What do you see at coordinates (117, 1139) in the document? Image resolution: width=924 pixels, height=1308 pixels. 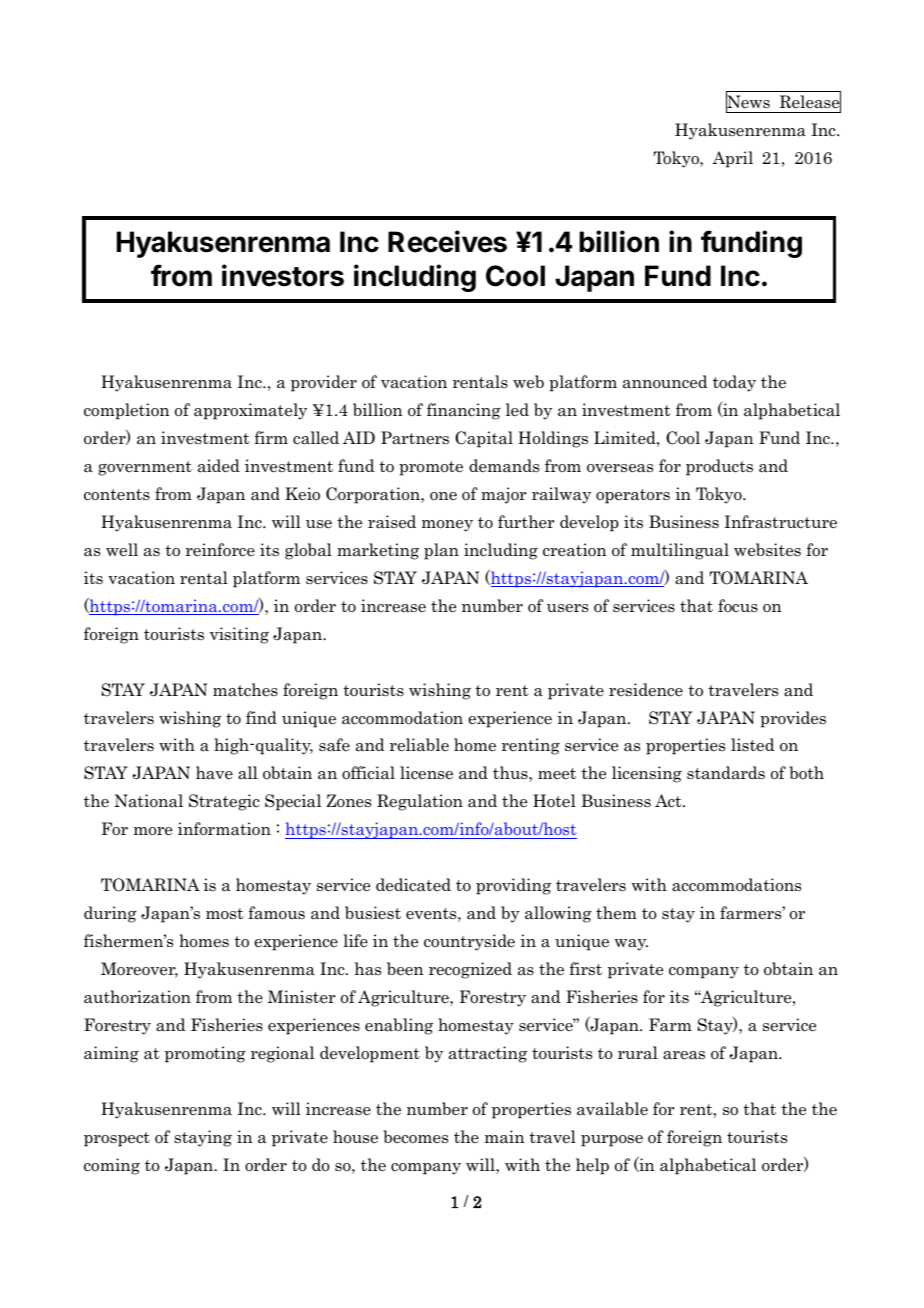 I see `prospect` at bounding box center [117, 1139].
